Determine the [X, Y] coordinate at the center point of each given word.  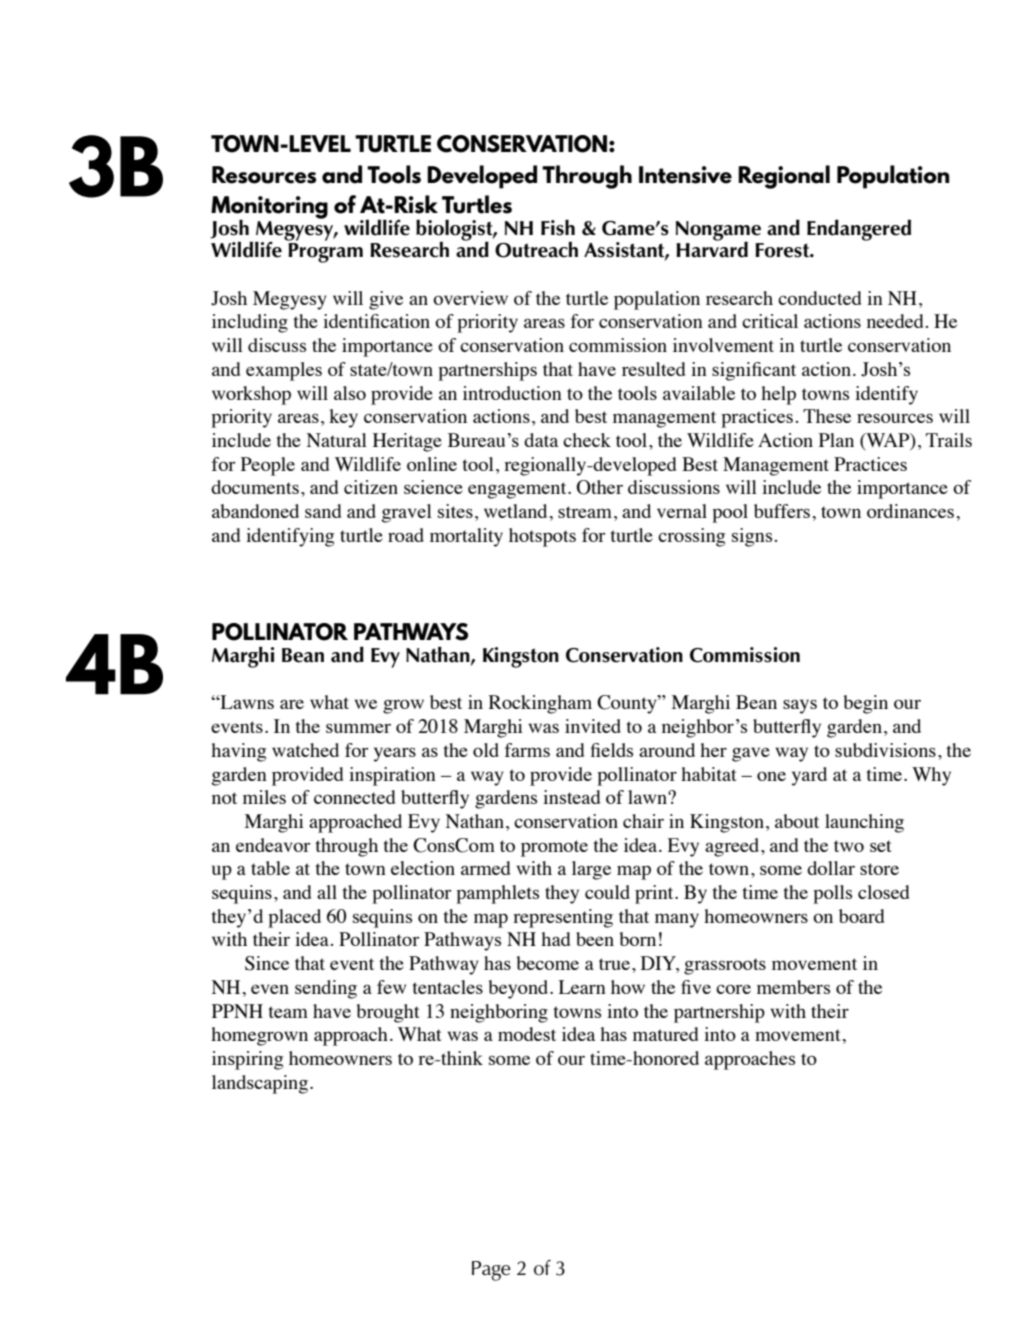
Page [491, 1271]
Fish [558, 228]
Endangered [859, 230]
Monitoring [269, 208]
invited [593, 726]
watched [305, 750]
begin [866, 704]
